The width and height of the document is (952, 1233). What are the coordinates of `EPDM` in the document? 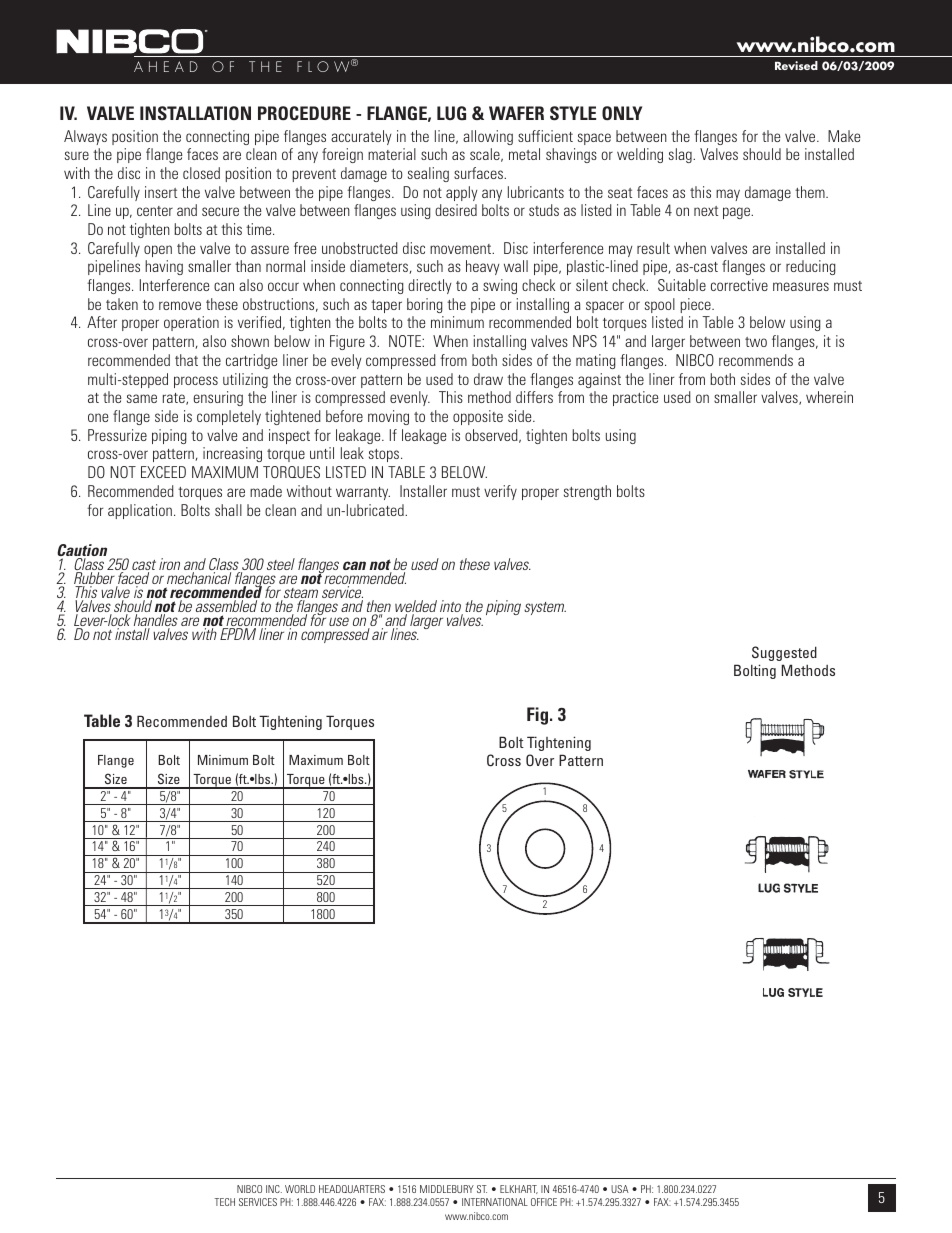 It's located at (238, 634).
